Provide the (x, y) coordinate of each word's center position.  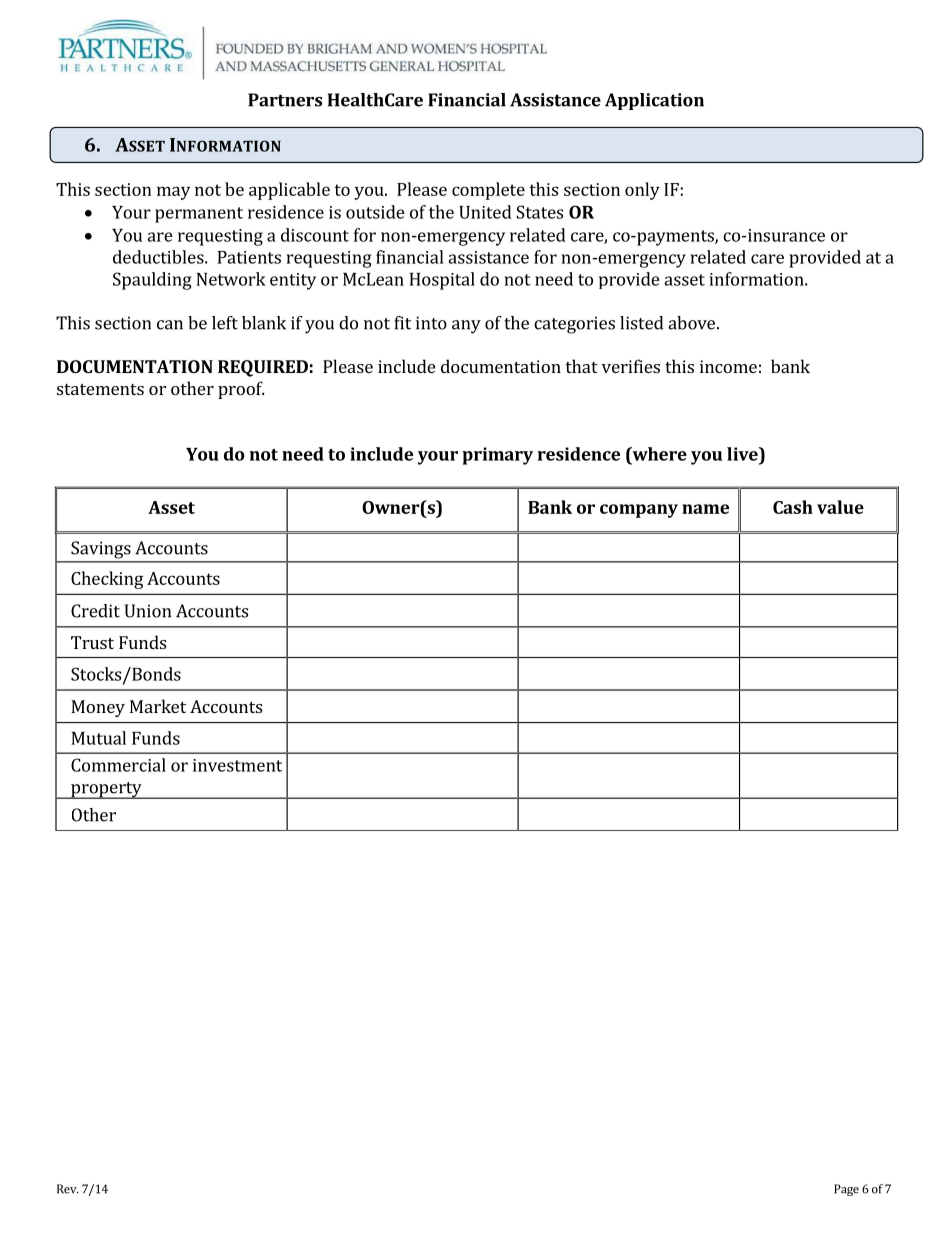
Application (654, 101)
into (431, 323)
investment (237, 765)
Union (148, 611)
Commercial (118, 765)
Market (158, 706)
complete (488, 191)
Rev (68, 1189)
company (639, 511)
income (728, 366)
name (705, 509)
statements (100, 389)
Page (846, 1190)
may (173, 193)
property (106, 790)
